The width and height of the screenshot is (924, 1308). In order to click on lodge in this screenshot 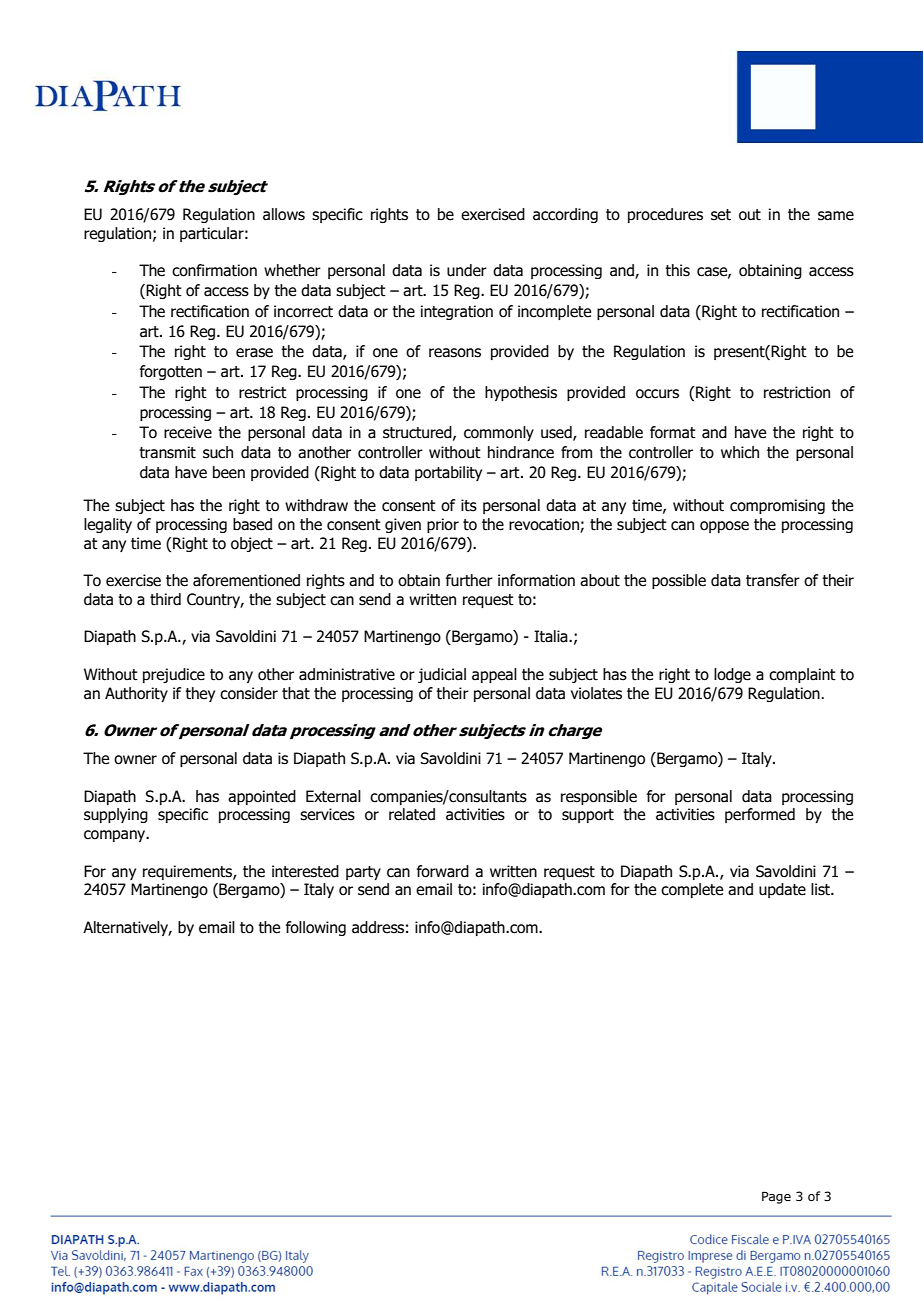, I will do `click(732, 675)`.
